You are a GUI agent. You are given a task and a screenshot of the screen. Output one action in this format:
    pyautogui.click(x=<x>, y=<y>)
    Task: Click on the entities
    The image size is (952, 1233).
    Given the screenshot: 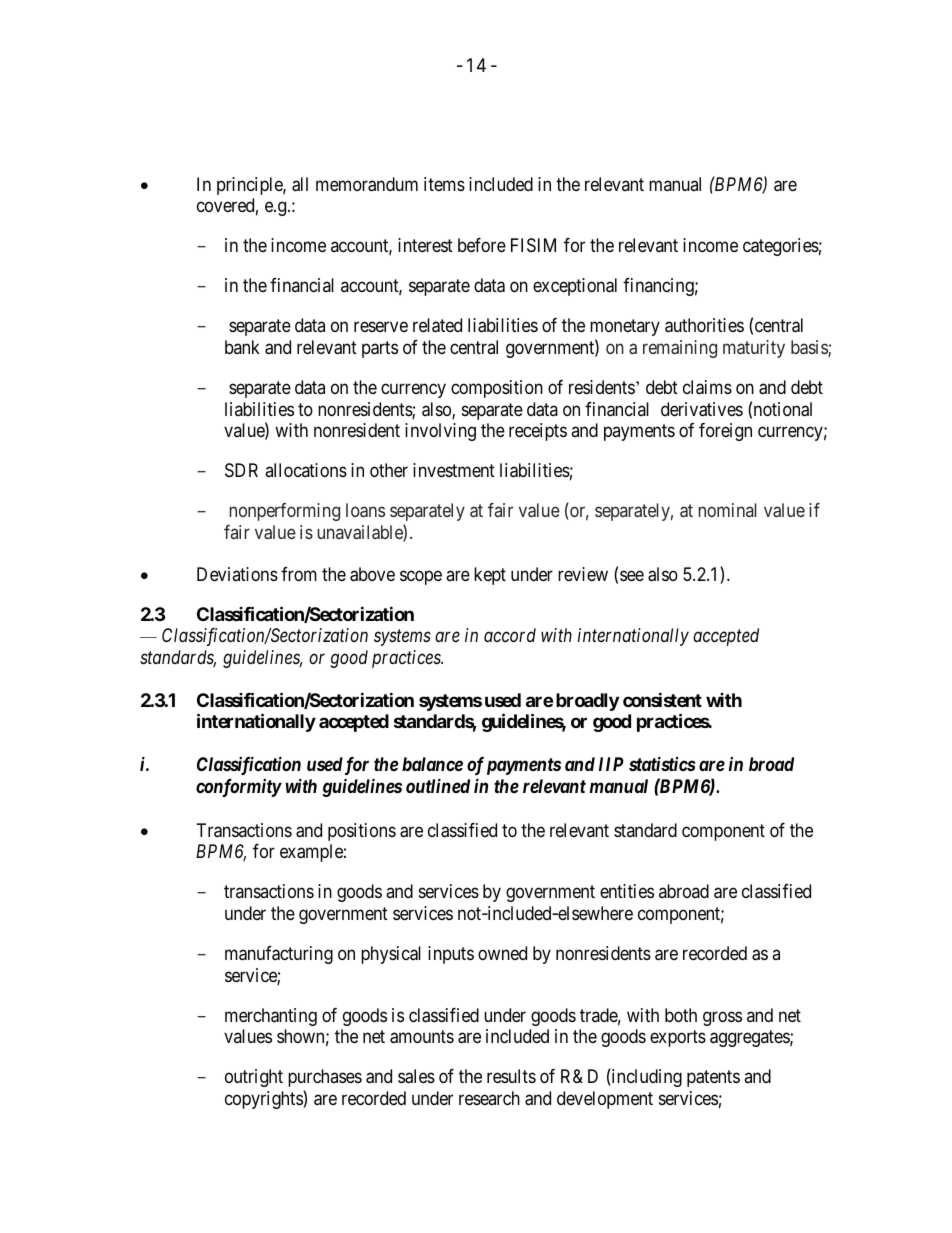 What is the action you would take?
    pyautogui.click(x=627, y=891)
